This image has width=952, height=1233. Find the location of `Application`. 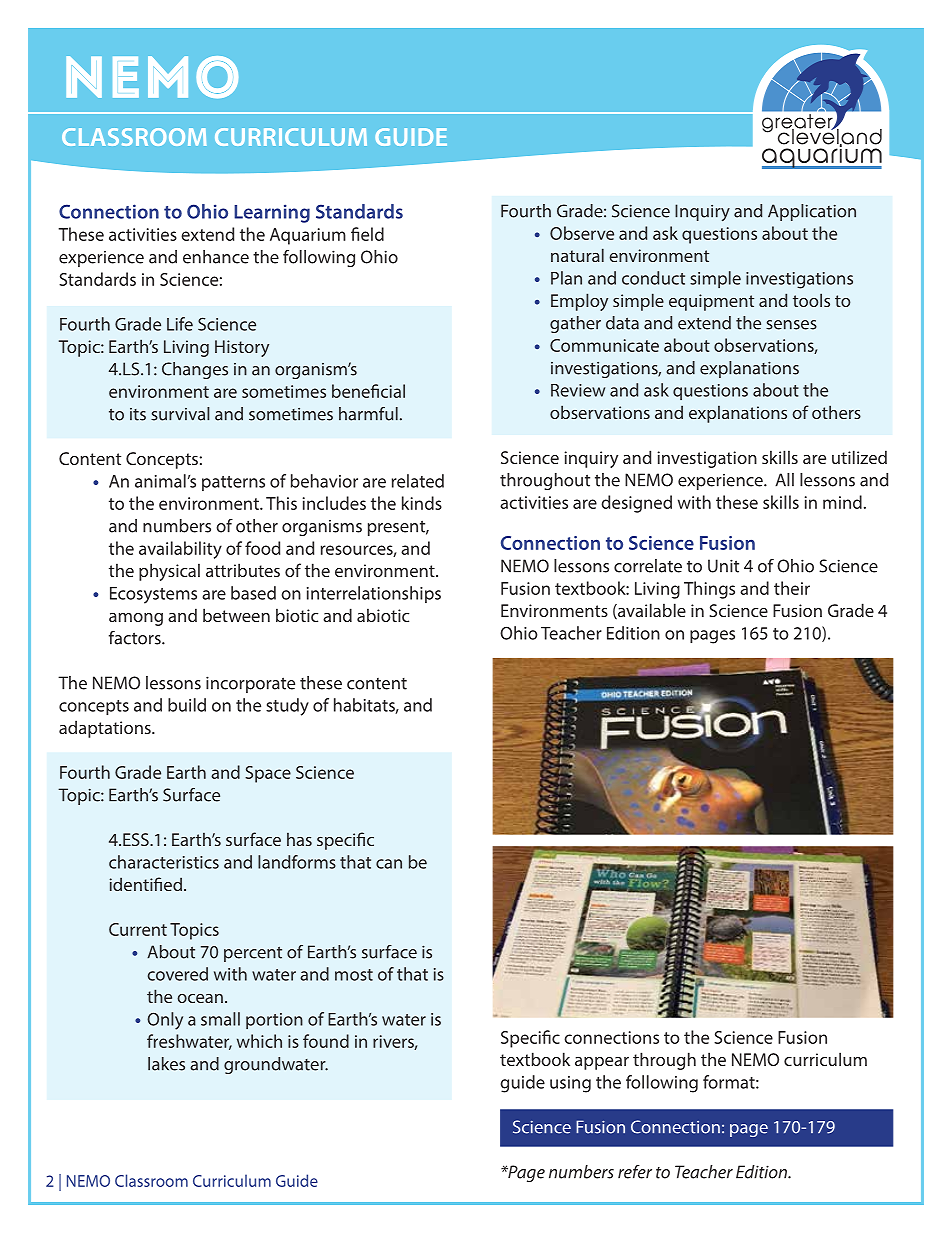

Application is located at coordinates (812, 212).
